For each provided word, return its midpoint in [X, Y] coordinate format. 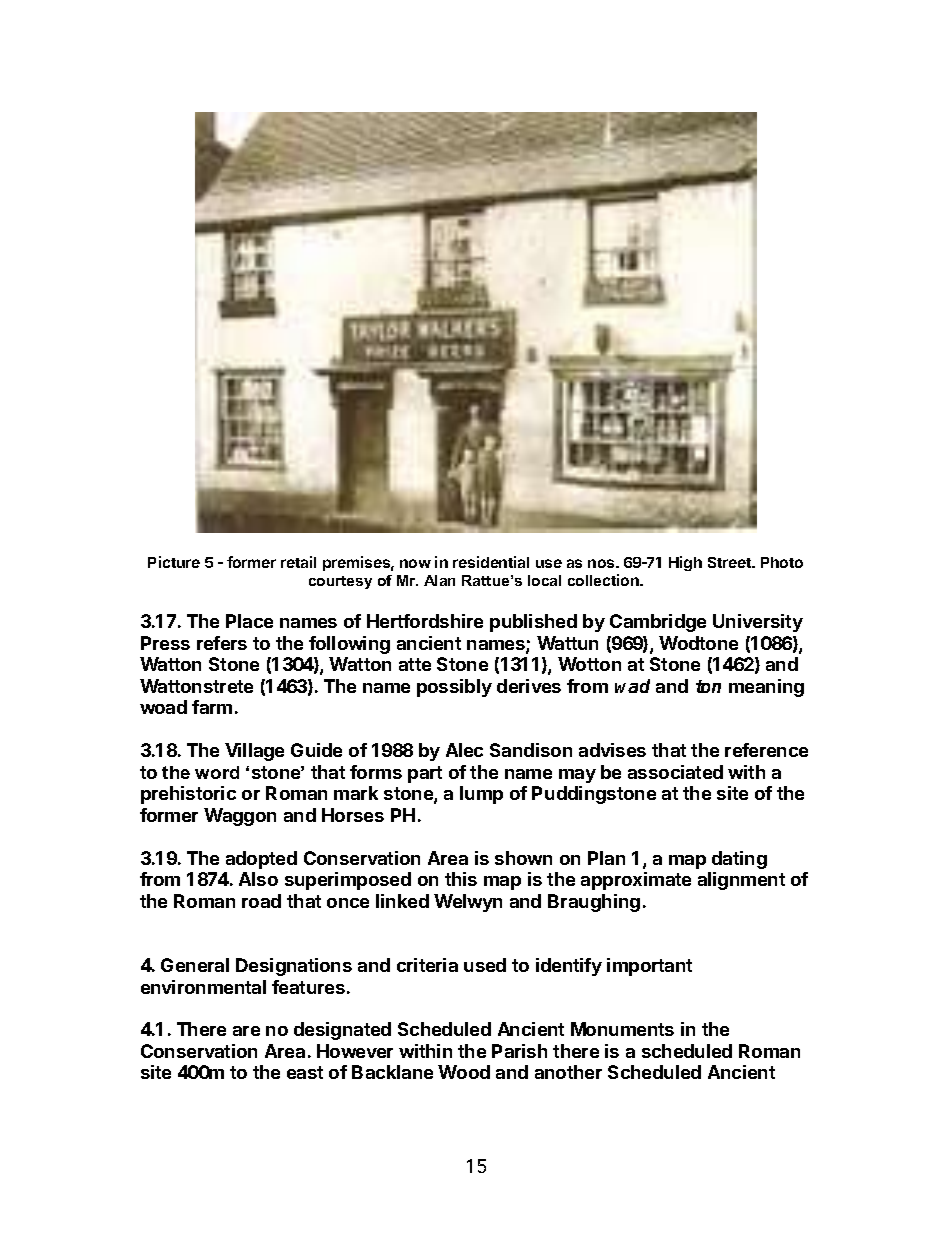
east [305, 1072]
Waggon [240, 817]
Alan [439, 580]
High [685, 563]
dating [739, 860]
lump [481, 795]
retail [298, 562]
